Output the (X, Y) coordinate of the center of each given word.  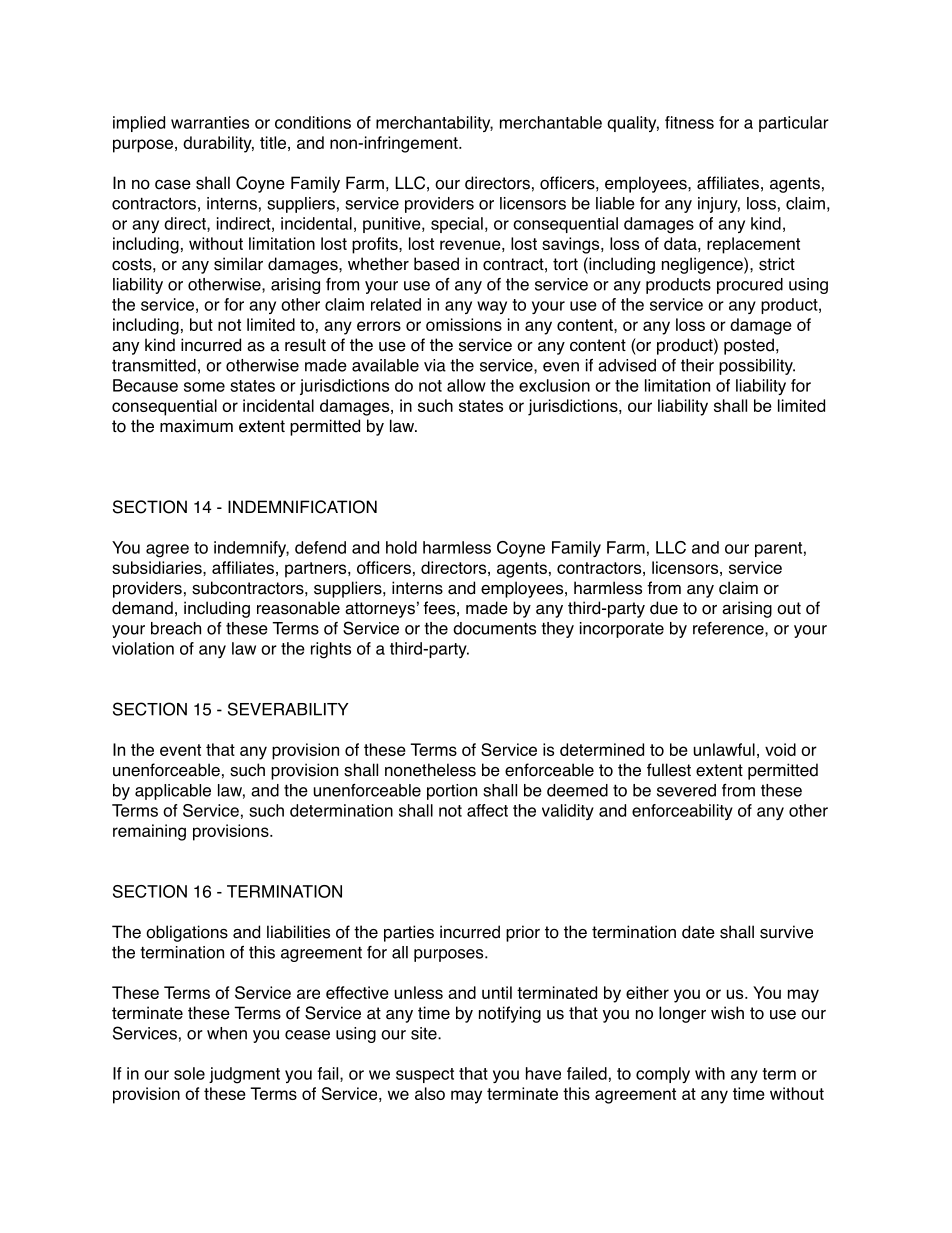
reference (729, 629)
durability (218, 144)
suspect (425, 1075)
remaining (149, 832)
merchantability (434, 124)
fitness (689, 122)
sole (189, 1073)
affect (487, 810)
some (204, 387)
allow (466, 385)
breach (176, 628)
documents (494, 628)
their (697, 365)
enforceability (682, 812)
